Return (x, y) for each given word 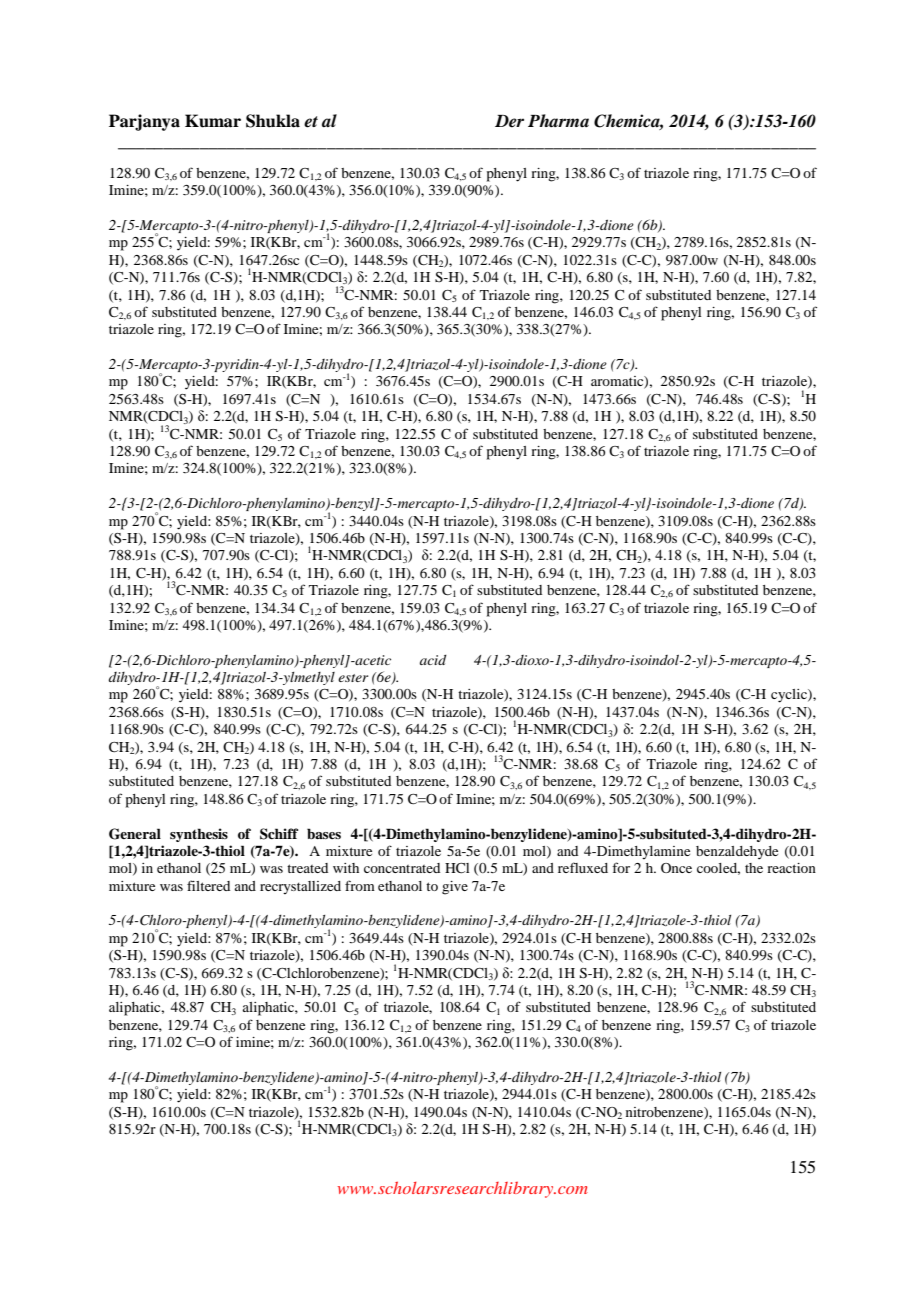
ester (353, 678)
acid (433, 660)
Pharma (558, 120)
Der (509, 121)
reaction (791, 868)
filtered (208, 885)
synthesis (199, 835)
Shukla (273, 121)
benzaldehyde (737, 853)
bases (324, 833)
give (455, 888)
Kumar (213, 121)
